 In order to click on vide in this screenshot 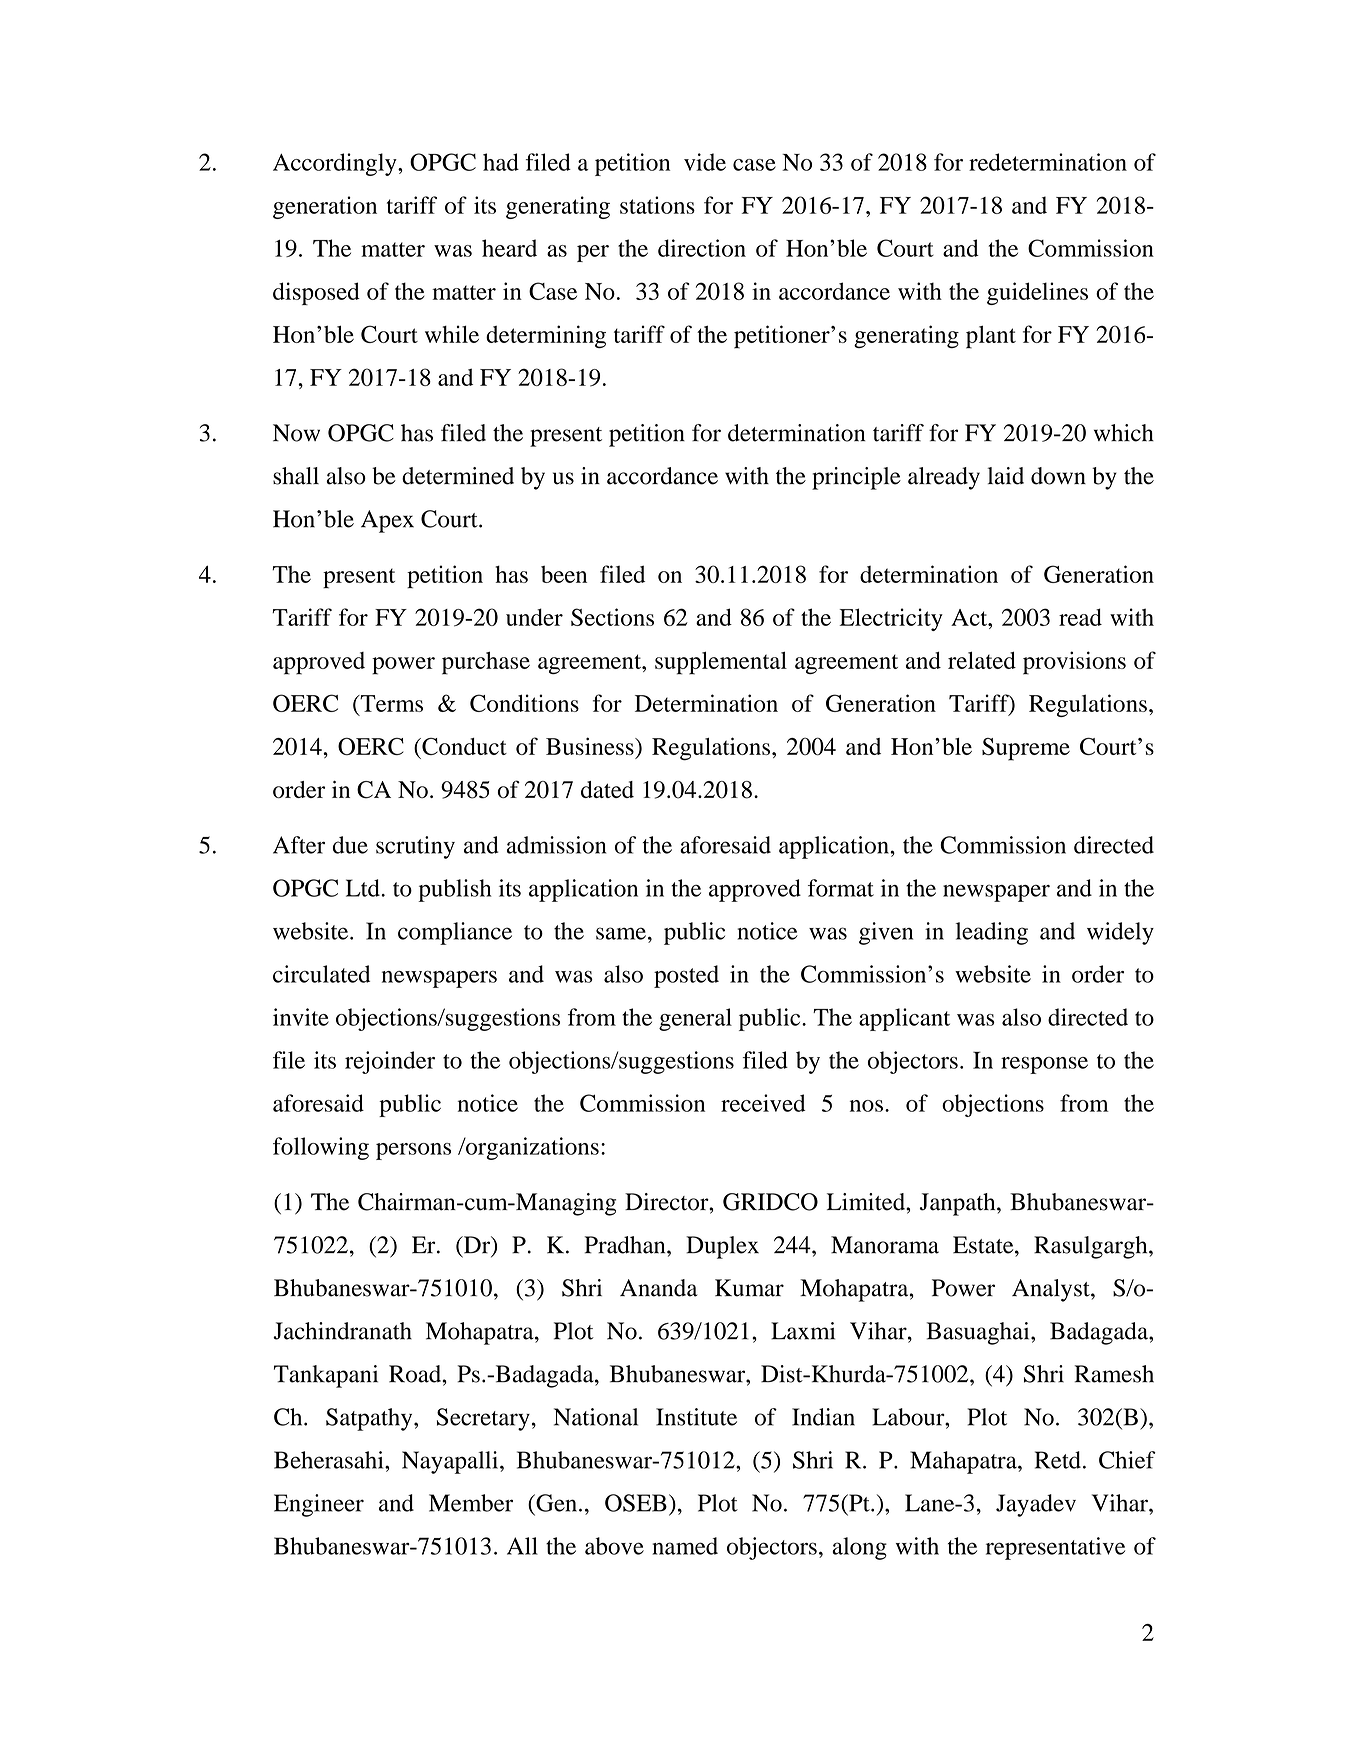, I will do `click(705, 162)`.
